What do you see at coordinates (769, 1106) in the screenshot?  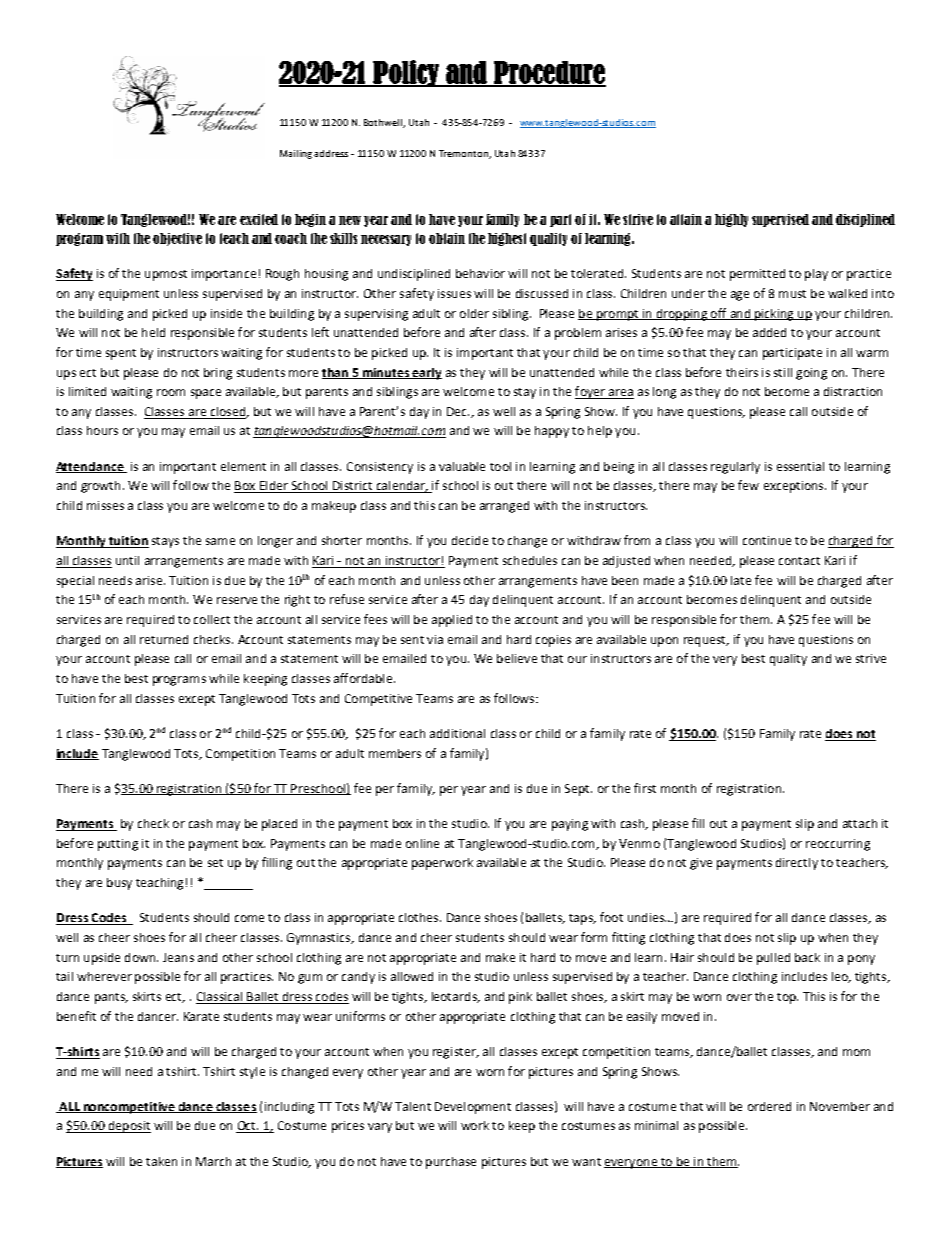 I see `ordered` at bounding box center [769, 1106].
